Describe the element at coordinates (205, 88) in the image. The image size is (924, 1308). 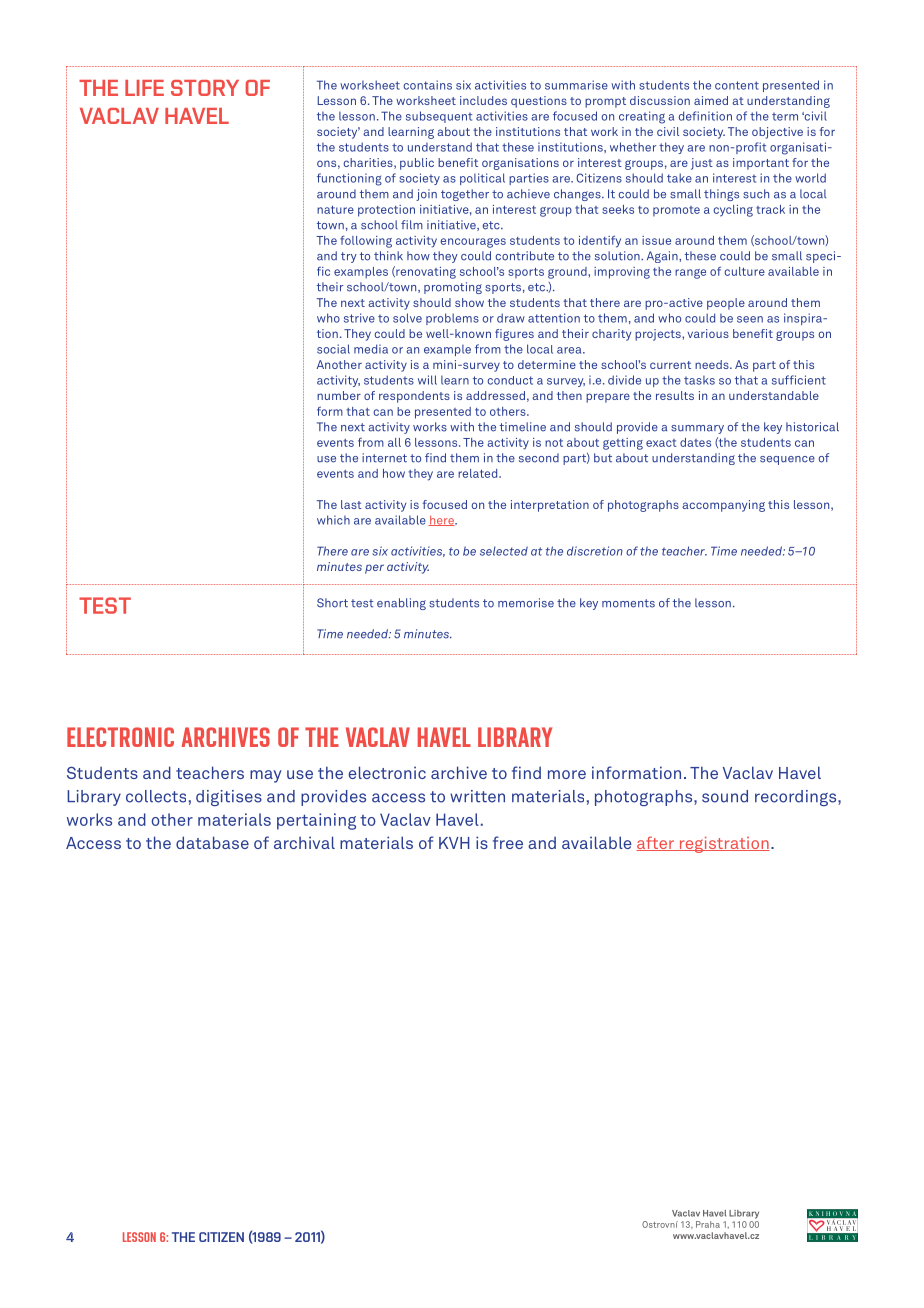
I see `STORY` at that location.
